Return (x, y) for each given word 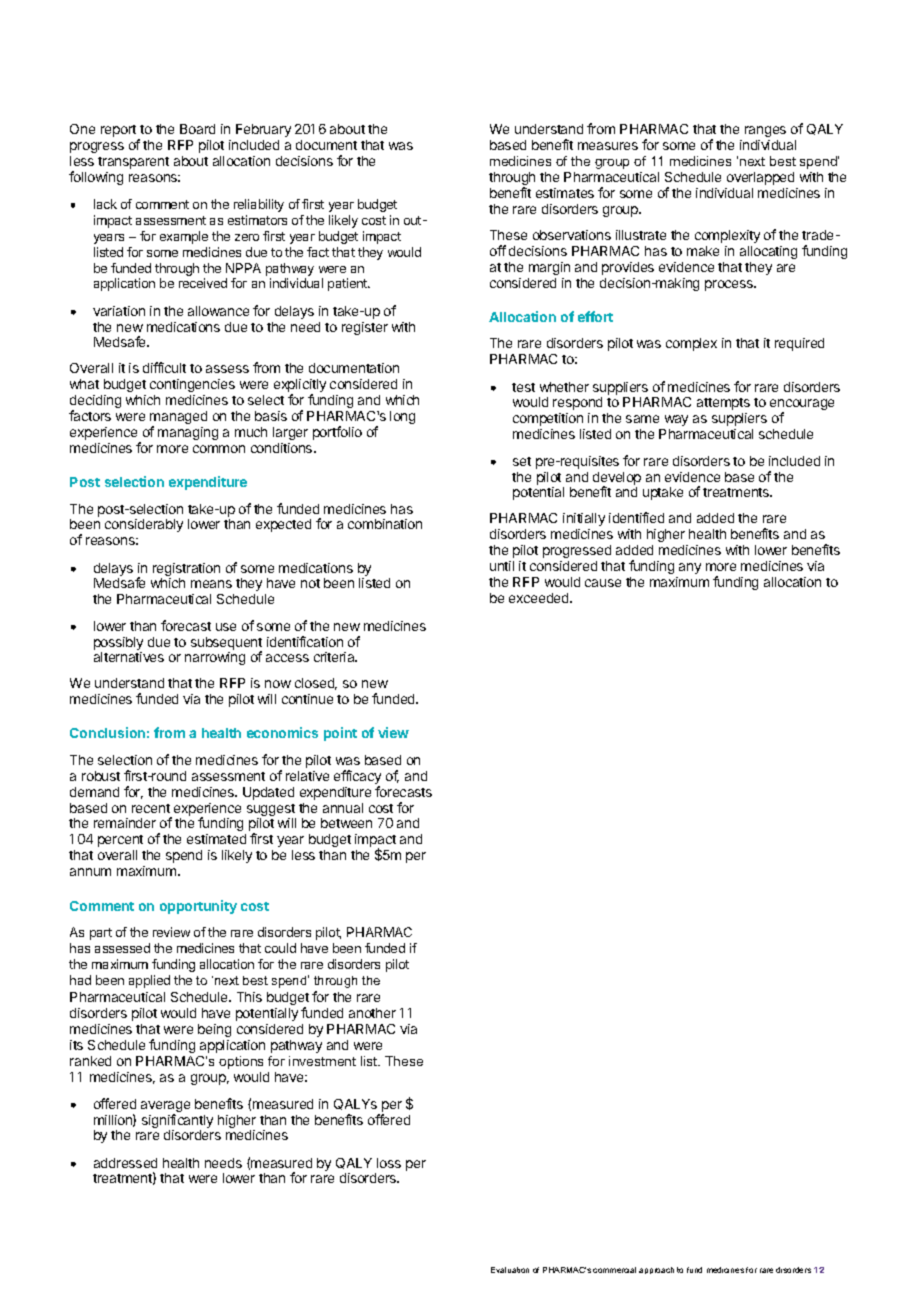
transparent (133, 163)
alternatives (129, 657)
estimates (565, 193)
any (690, 568)
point (340, 734)
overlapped (760, 178)
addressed (125, 1163)
